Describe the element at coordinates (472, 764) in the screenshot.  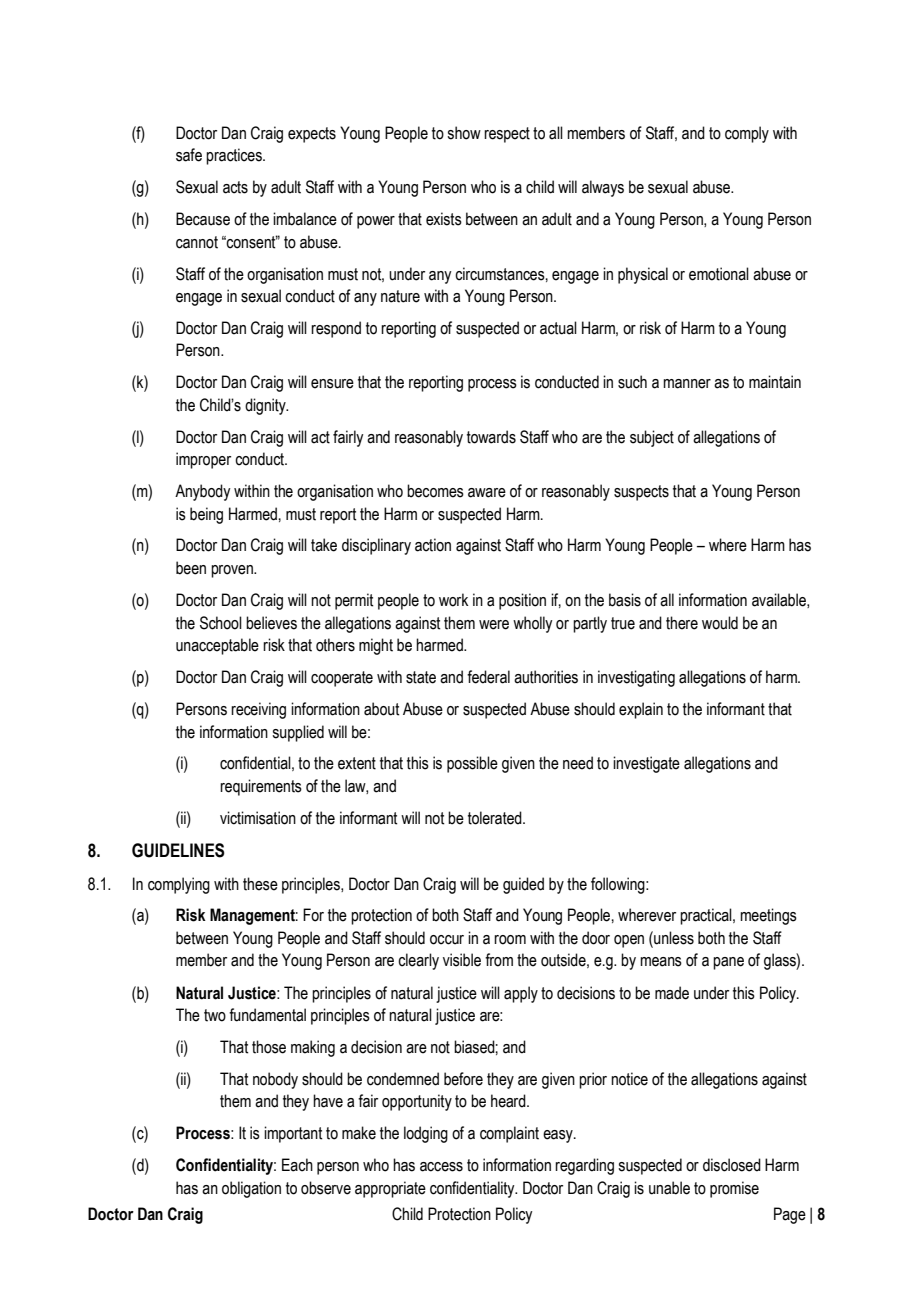
I see `possible` at that location.
